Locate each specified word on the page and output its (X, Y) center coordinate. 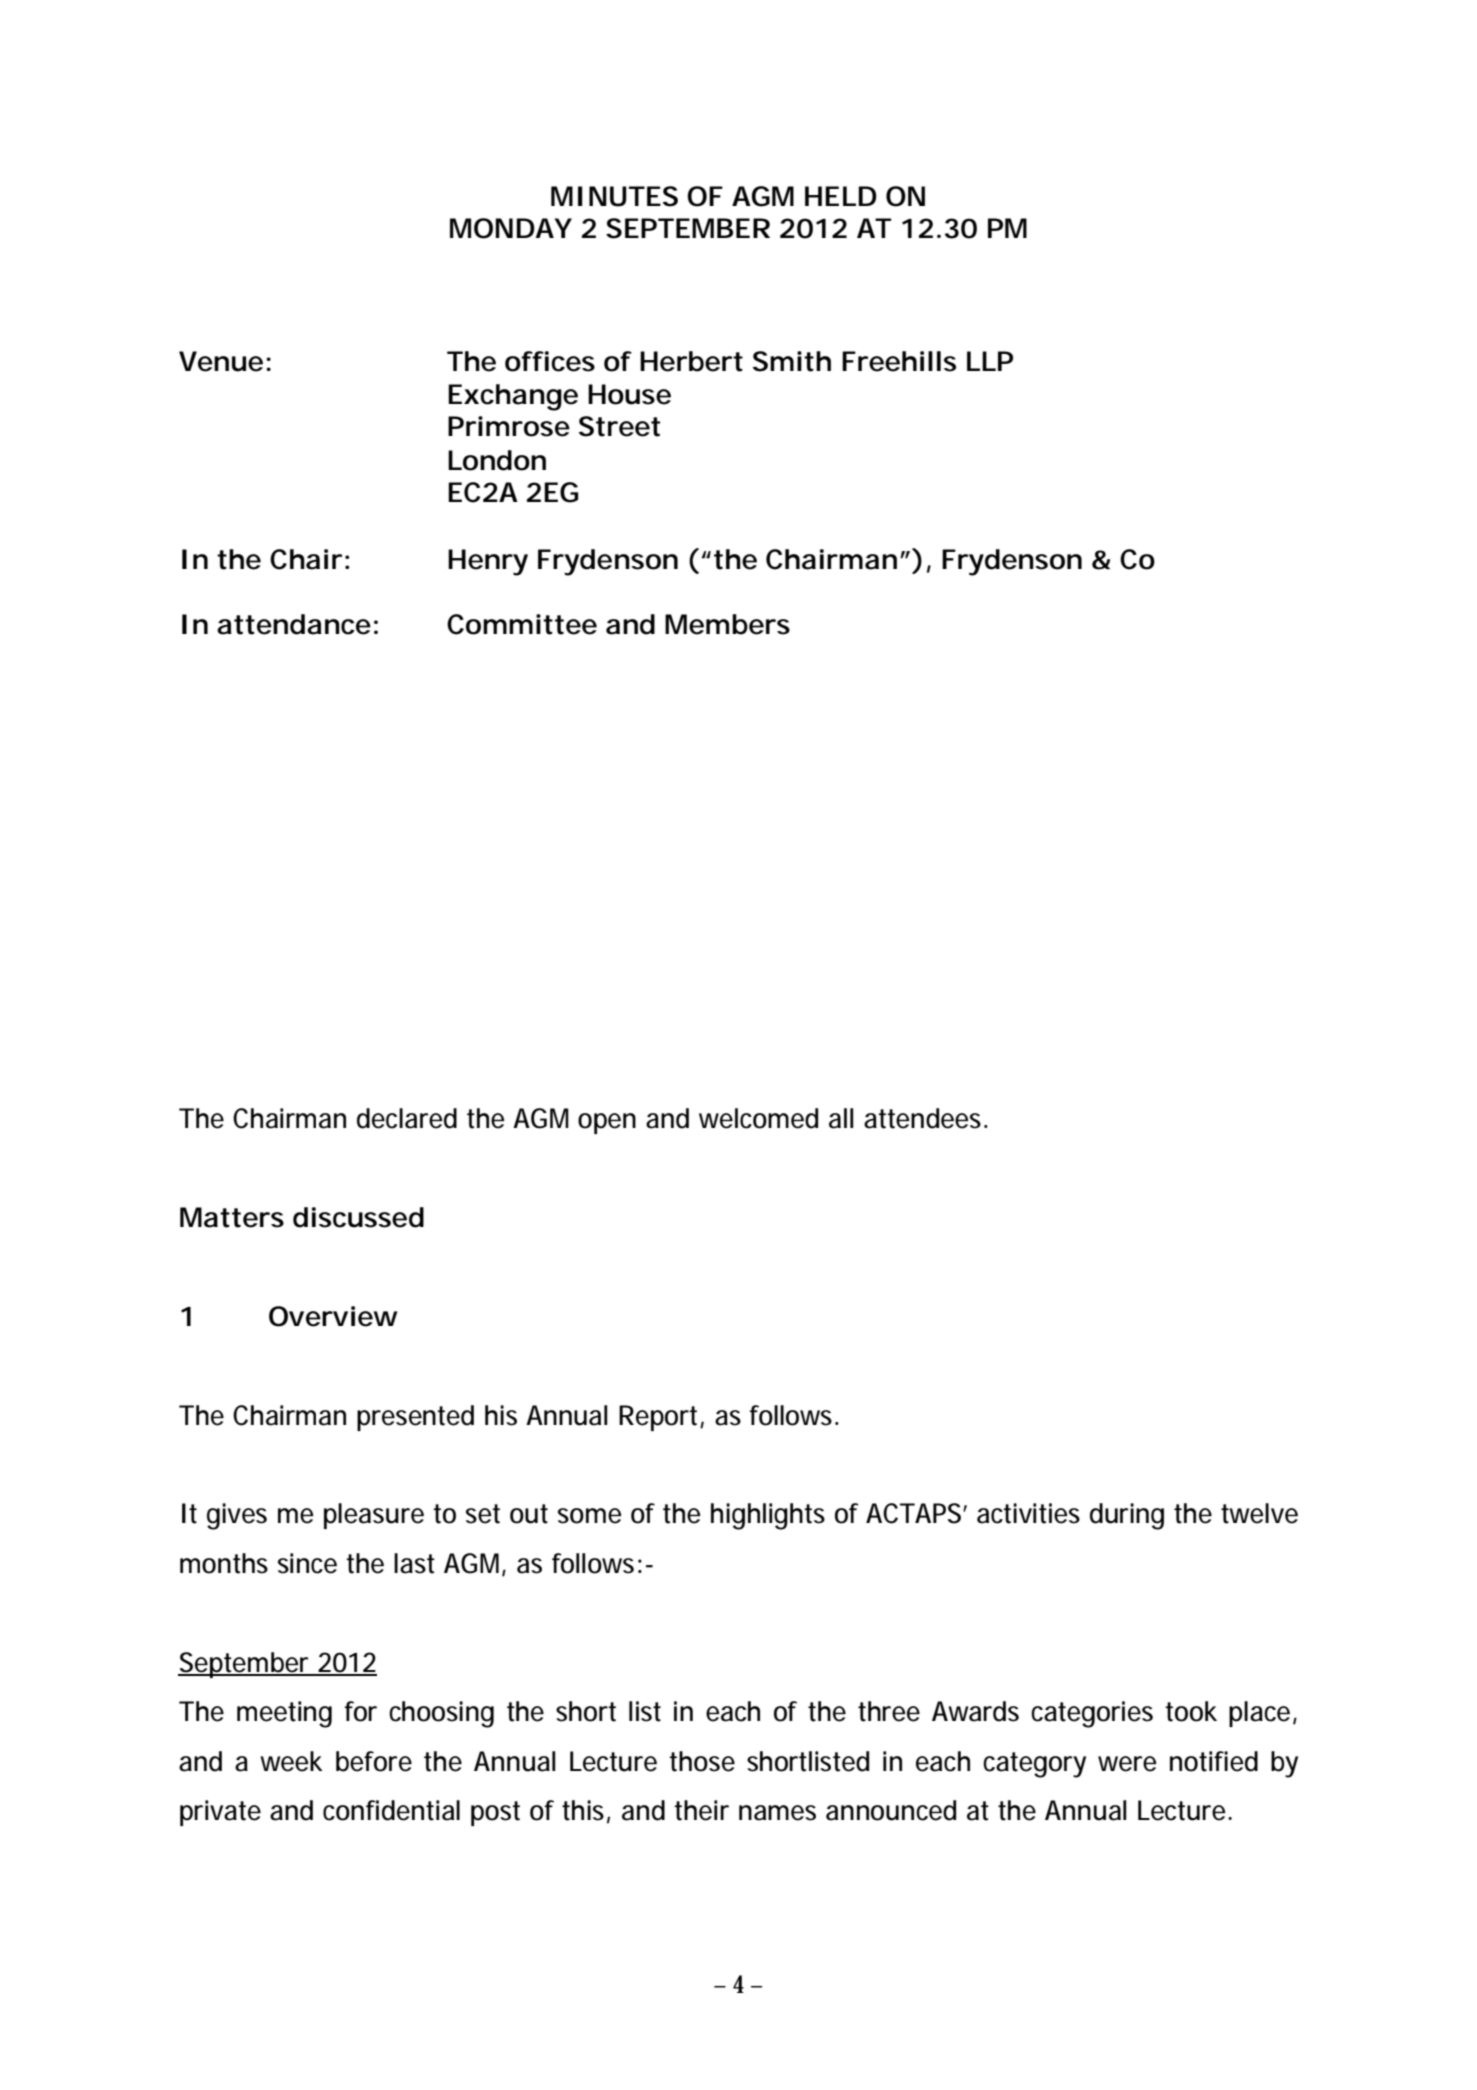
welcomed (758, 1118)
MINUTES (614, 196)
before (374, 1761)
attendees (924, 1118)
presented (415, 1418)
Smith (792, 361)
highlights (768, 1516)
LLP (990, 361)
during (1127, 1516)
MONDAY (511, 228)
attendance (294, 624)
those (702, 1761)
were (1127, 1764)
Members (727, 624)
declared (407, 1118)
